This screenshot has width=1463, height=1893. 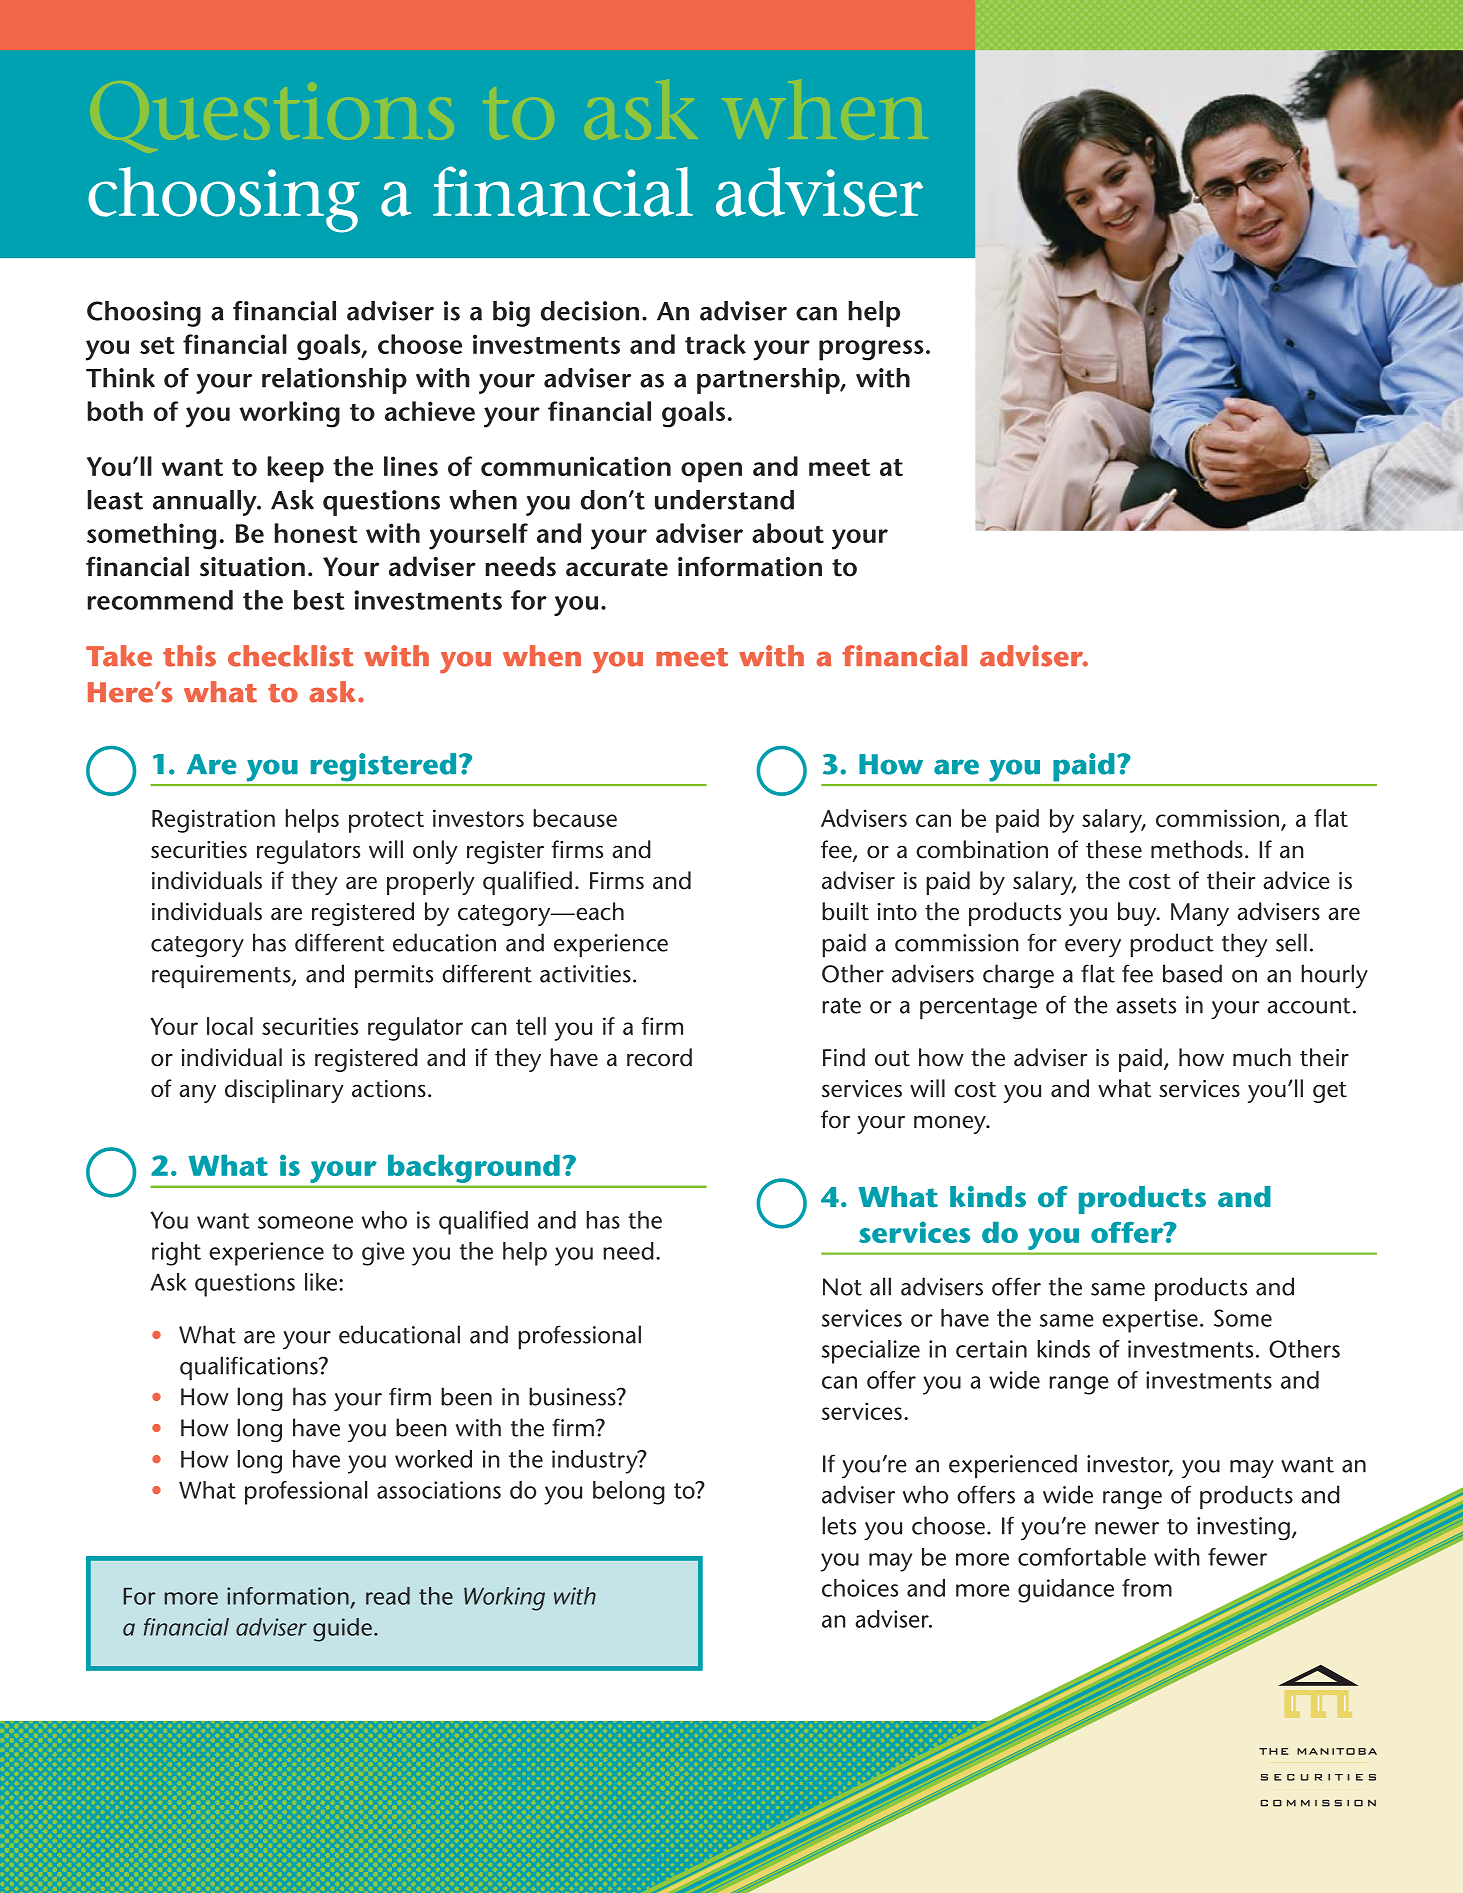 I want to click on because, so click(x=575, y=818).
